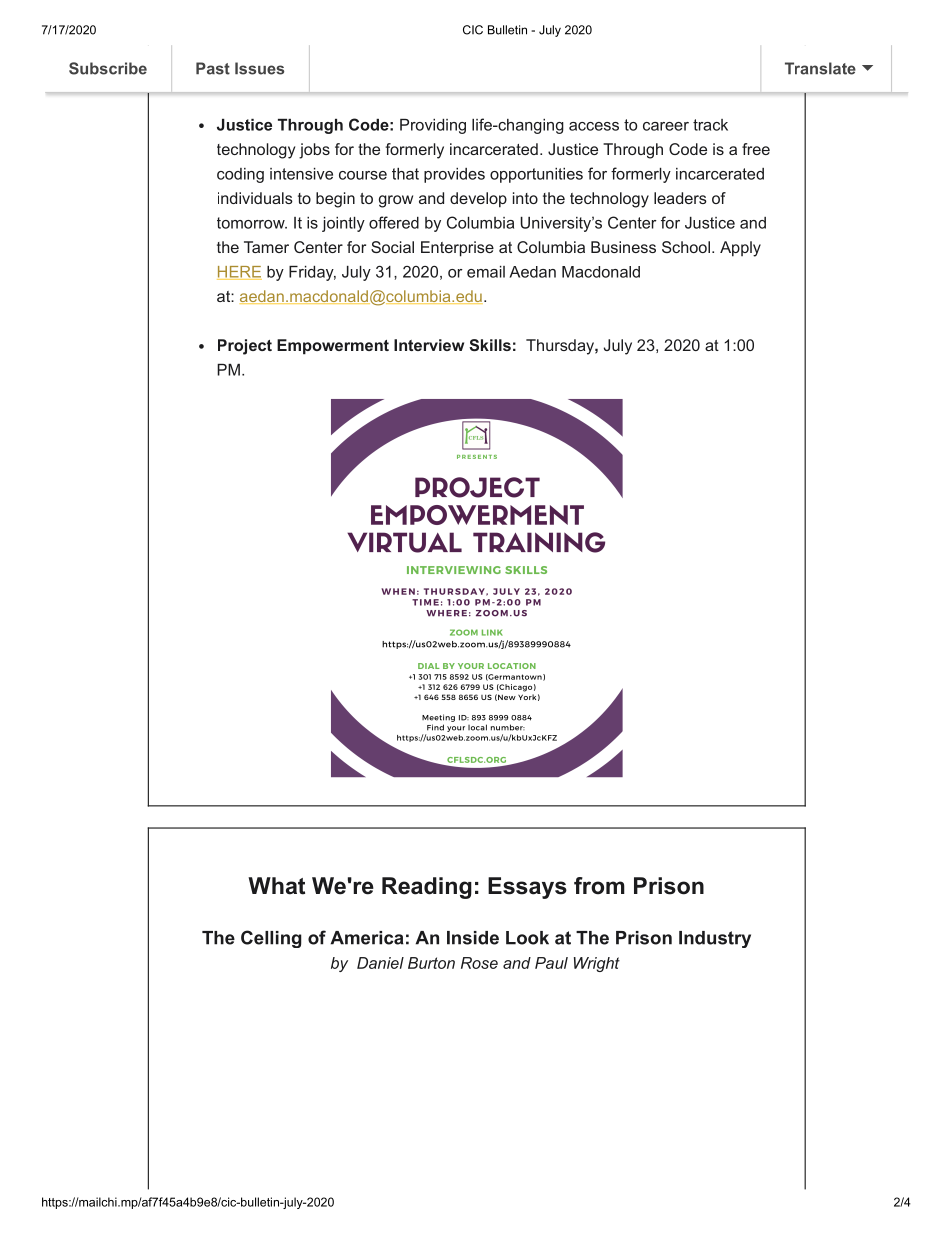  I want to click on track, so click(710, 125).
